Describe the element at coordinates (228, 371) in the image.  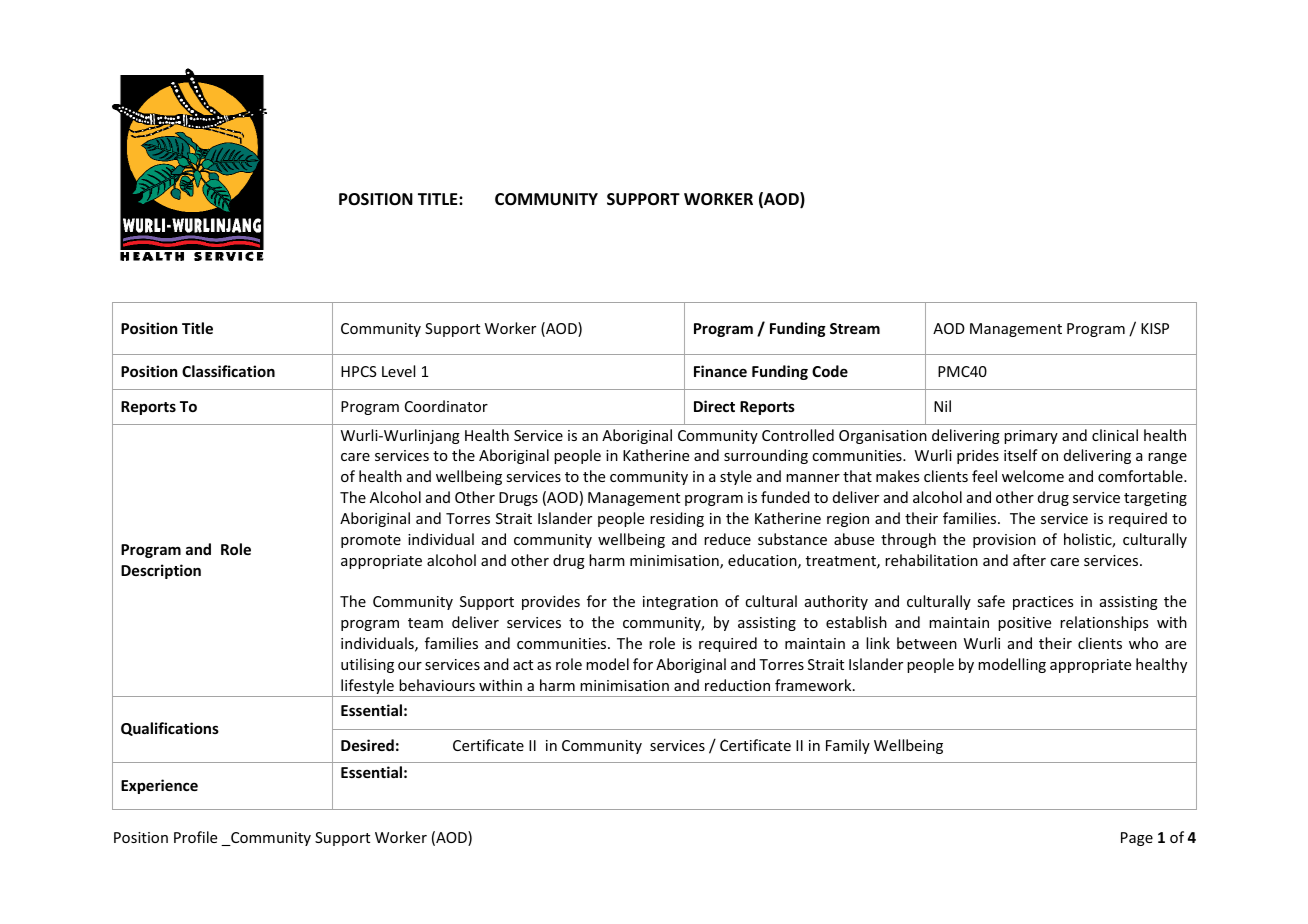
I see `Classification` at that location.
